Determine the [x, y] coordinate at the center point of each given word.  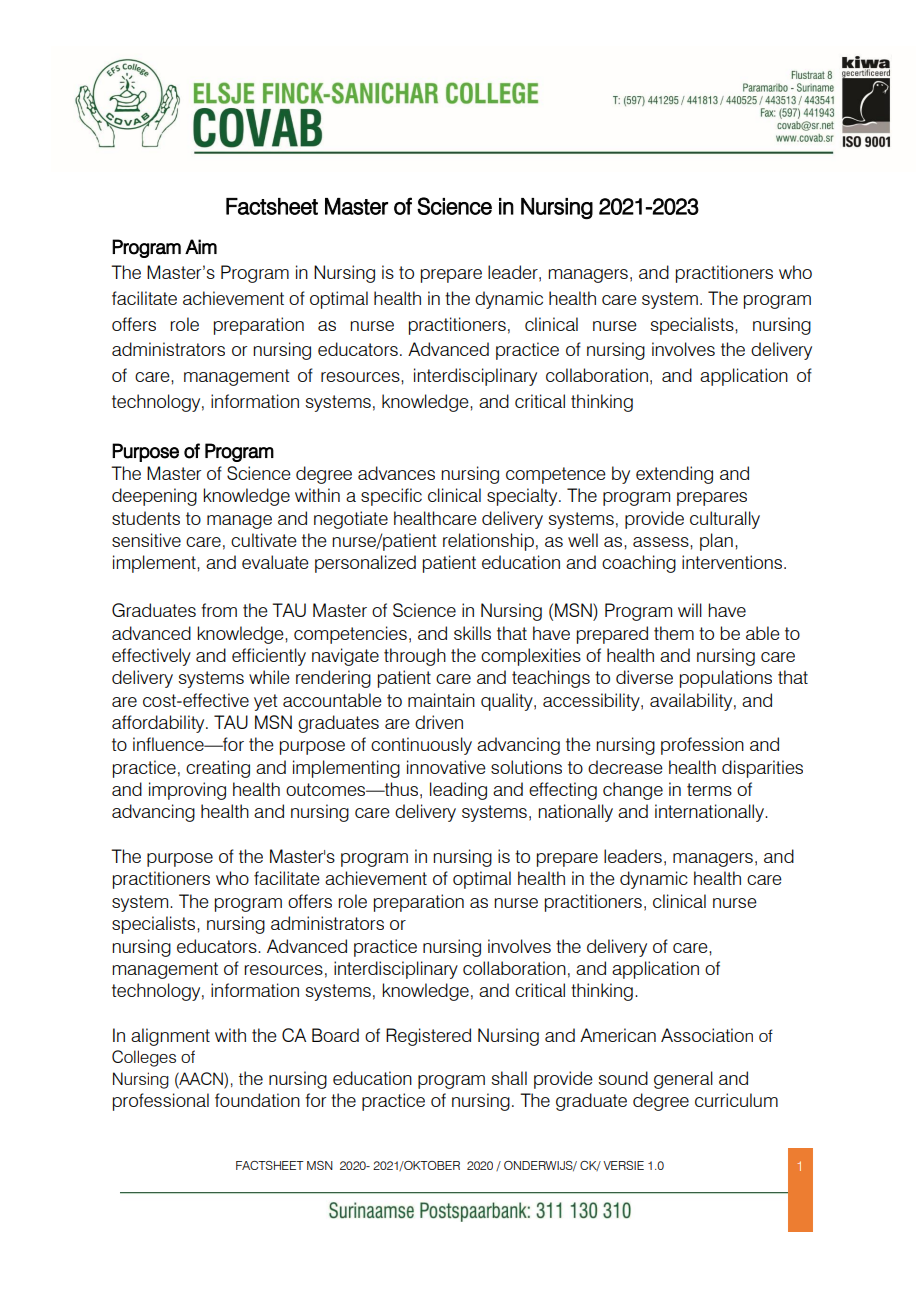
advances [396, 473]
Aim [201, 246]
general [683, 1080]
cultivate [264, 540]
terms [709, 789]
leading [458, 791]
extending [674, 475]
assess [662, 542]
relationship [488, 542]
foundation [257, 1100]
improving [187, 791]
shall [509, 1078]
